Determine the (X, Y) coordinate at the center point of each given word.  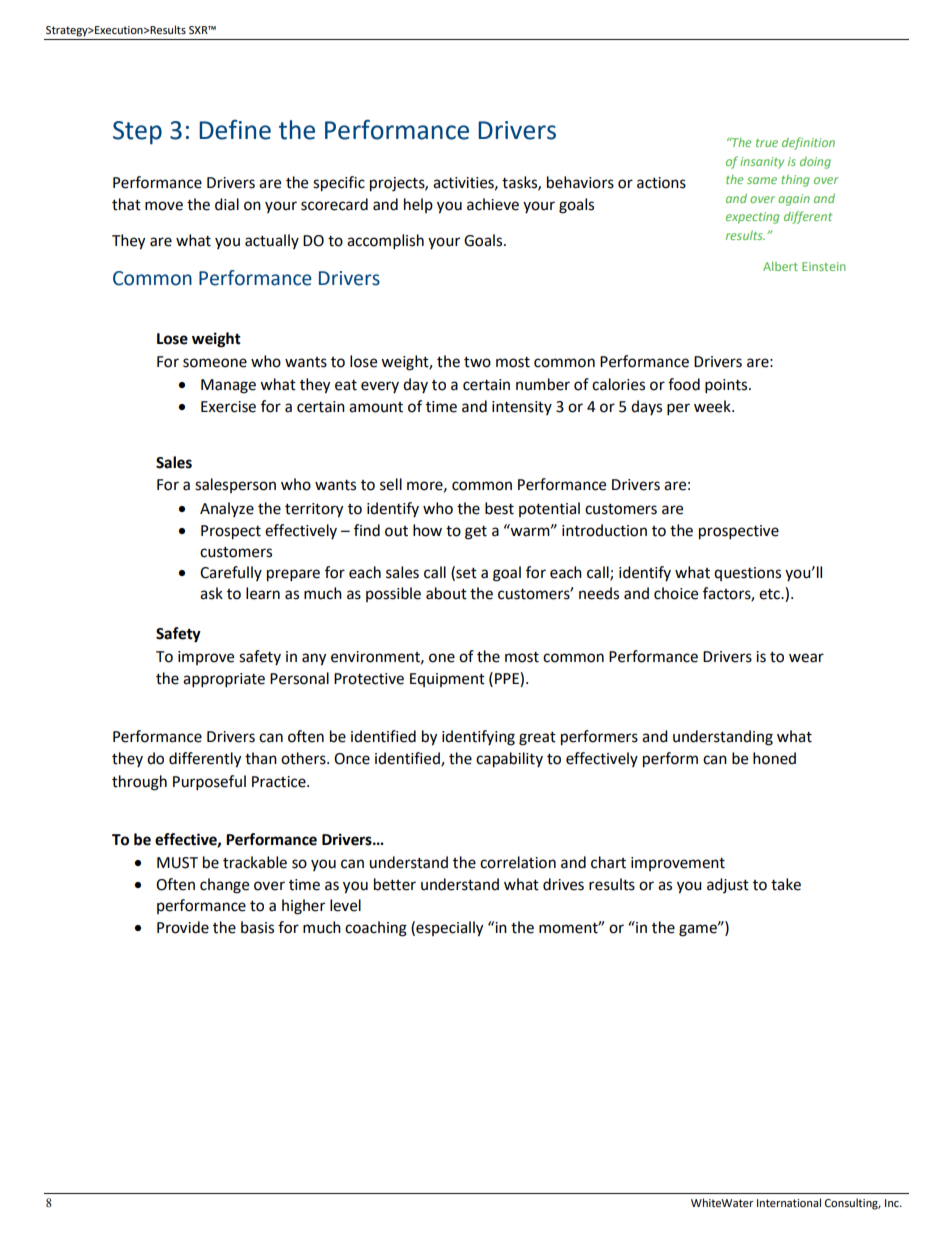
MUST (177, 863)
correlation (518, 862)
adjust (728, 885)
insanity (762, 163)
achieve (493, 204)
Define (235, 130)
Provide (183, 927)
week (713, 406)
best (499, 508)
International (789, 1202)
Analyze (227, 509)
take (786, 884)
